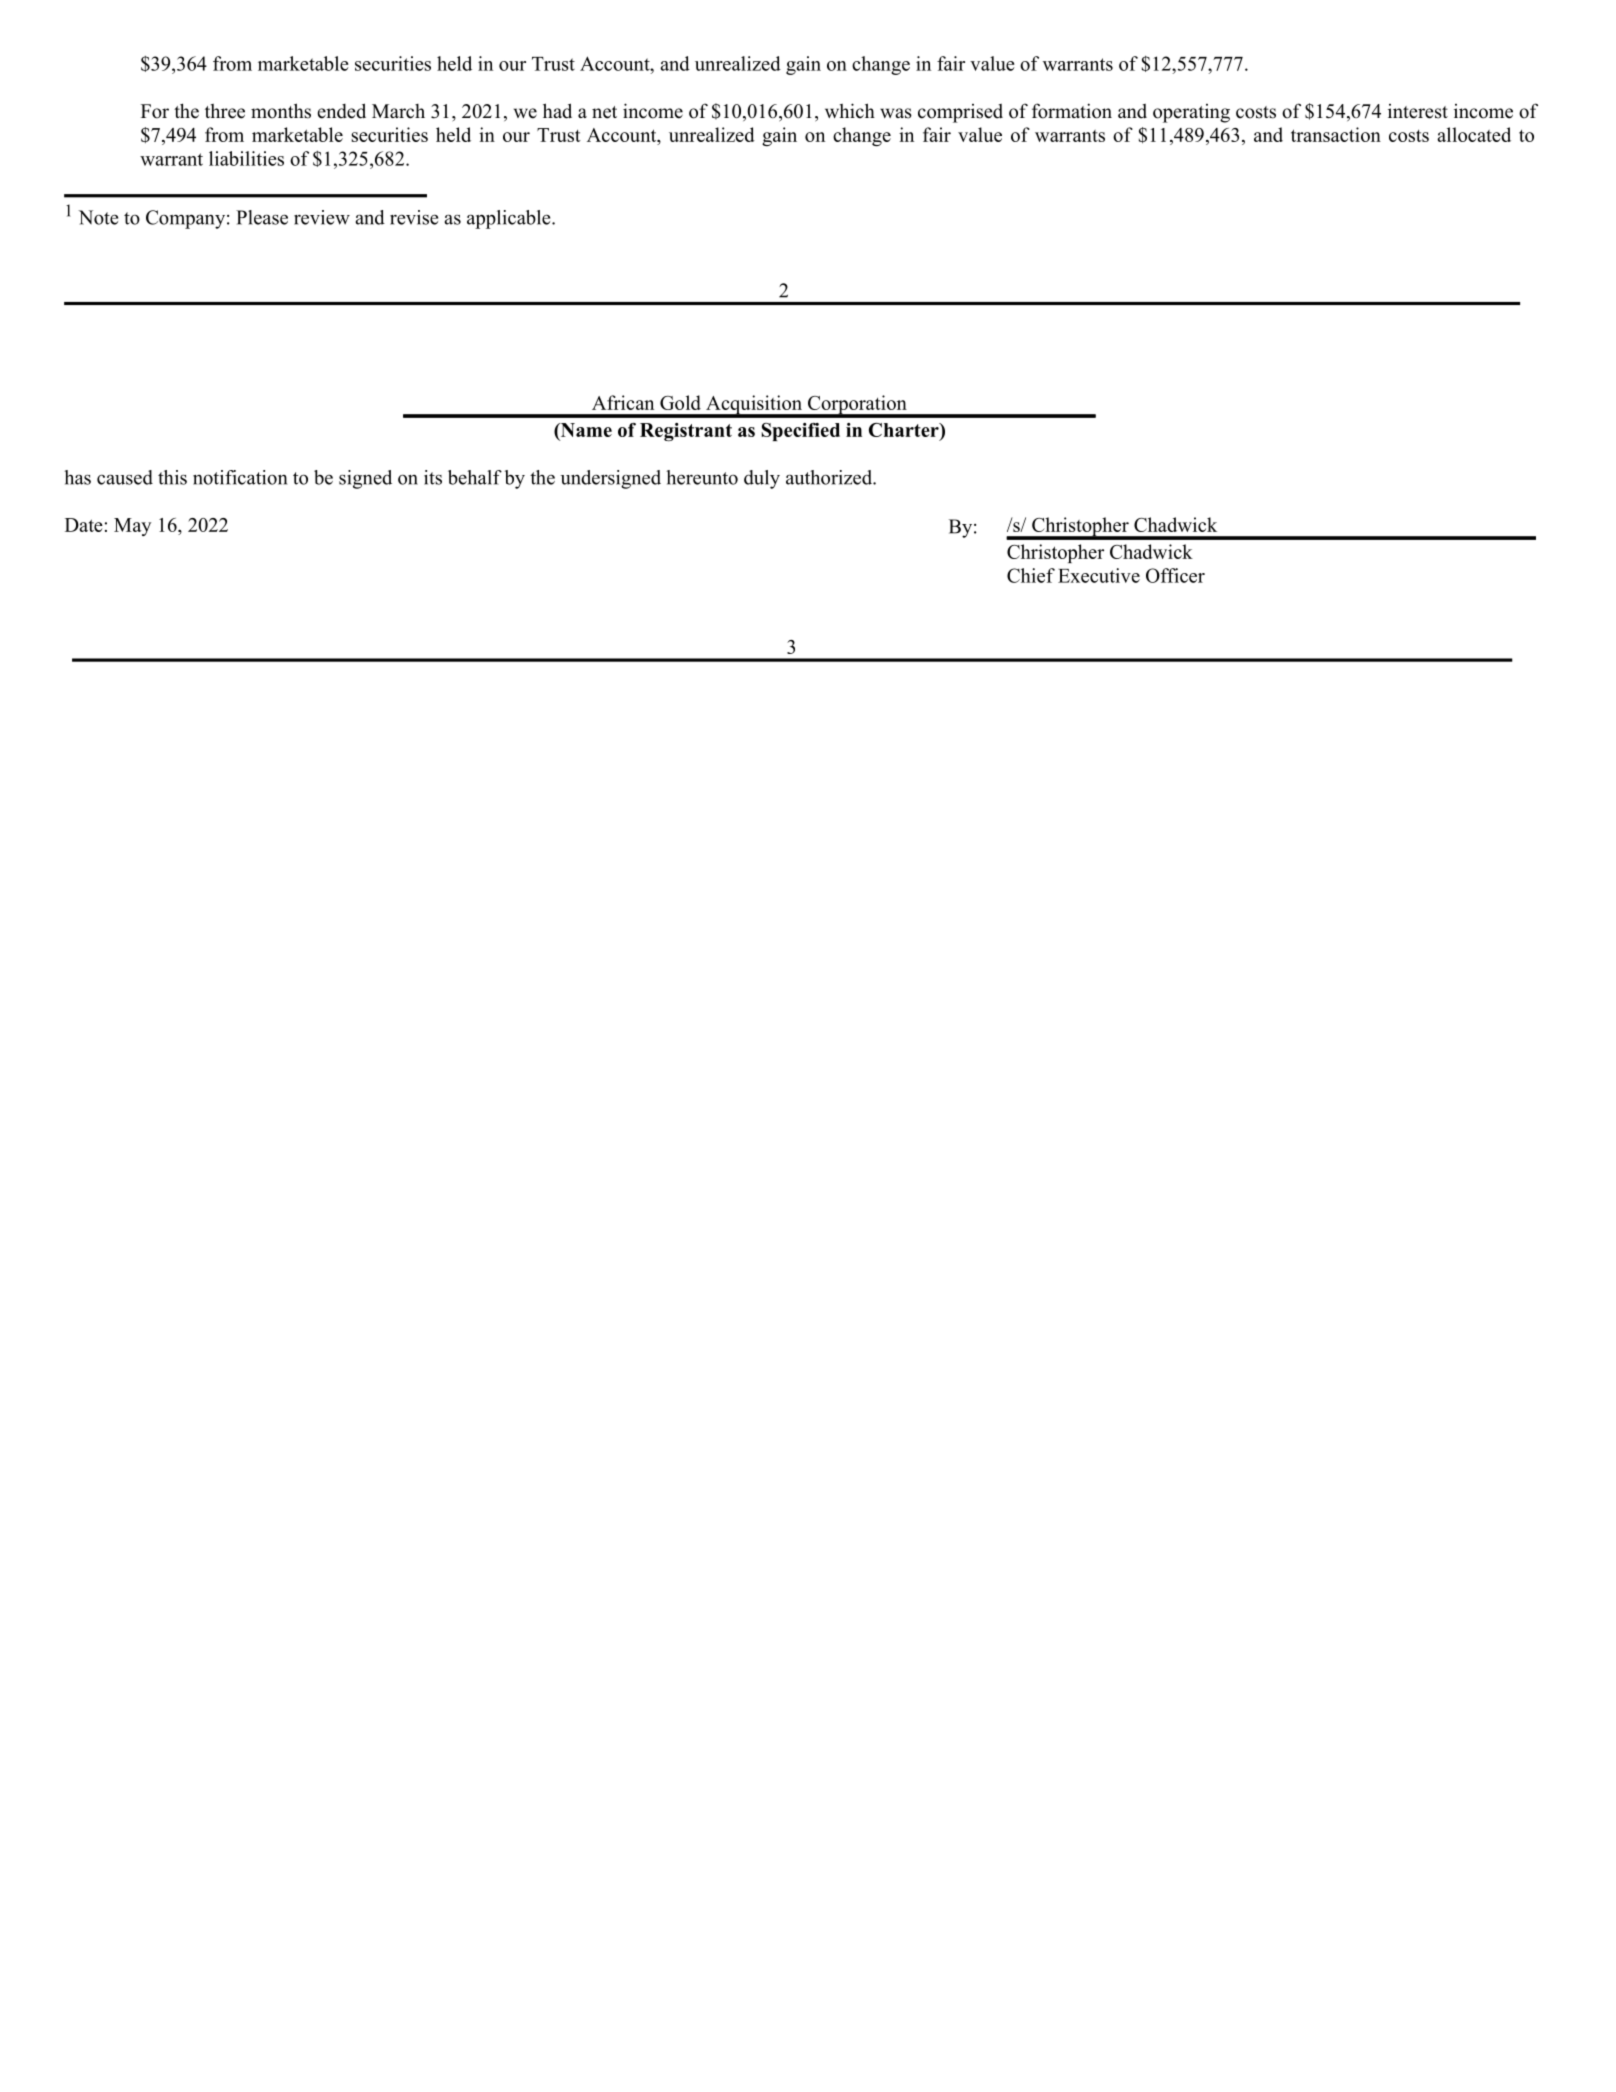  What do you see at coordinates (225, 111) in the image?
I see `three` at bounding box center [225, 111].
